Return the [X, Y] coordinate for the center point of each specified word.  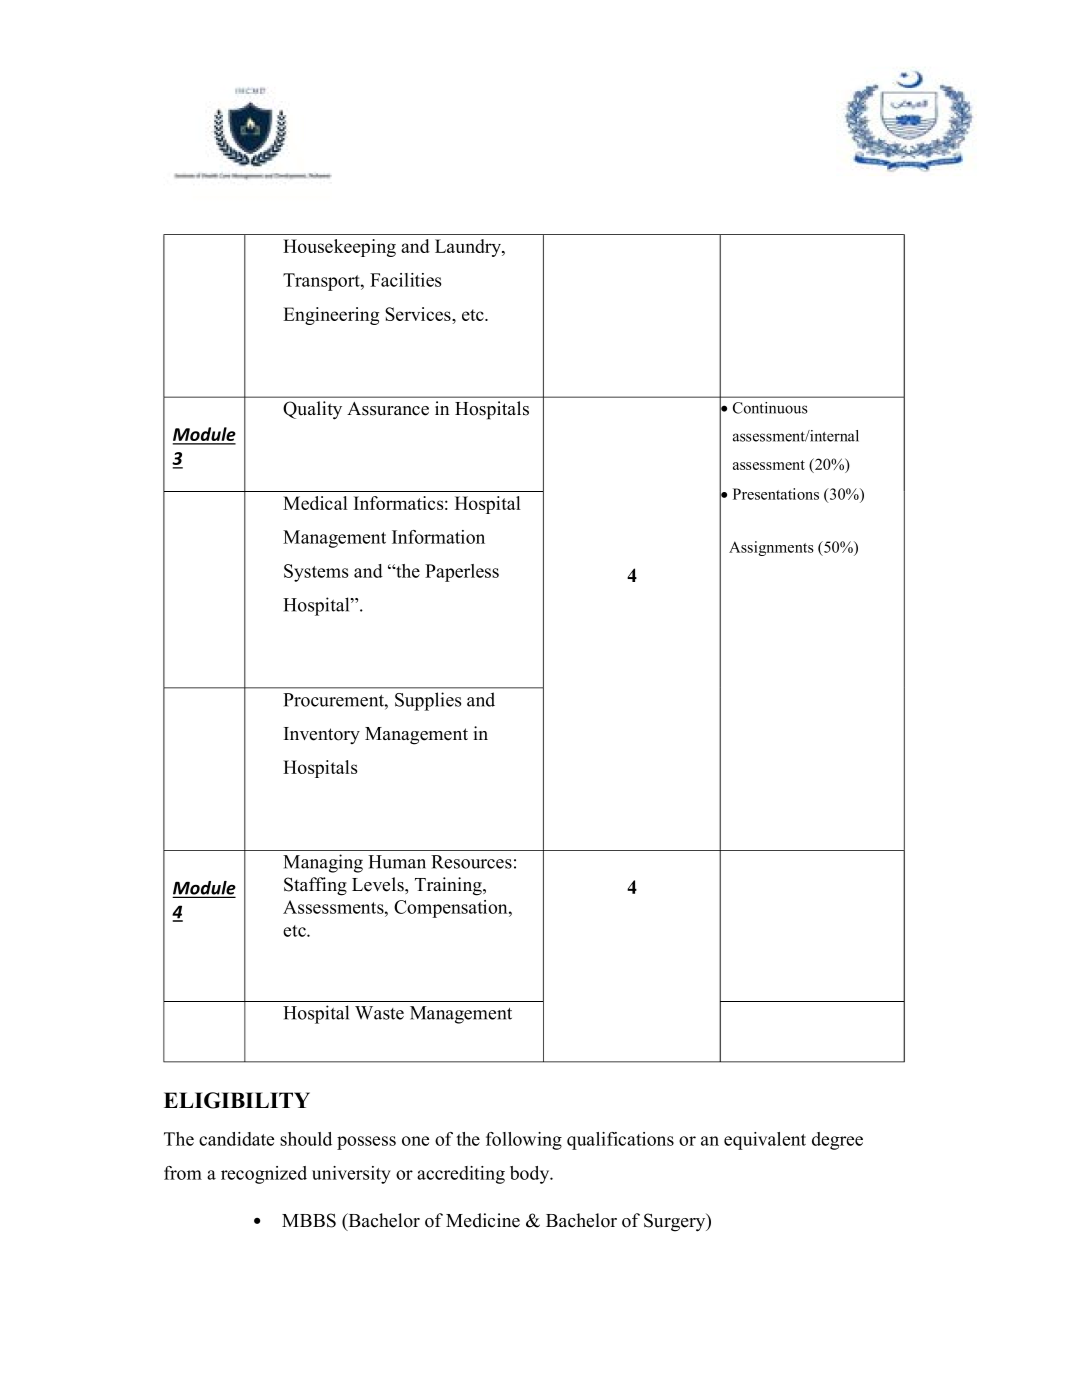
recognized [264, 1175]
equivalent [765, 1141]
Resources [471, 862]
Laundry [469, 248]
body [531, 1175]
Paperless [462, 573]
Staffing [315, 886]
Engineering [331, 316]
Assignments [771, 548]
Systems [316, 573]
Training [449, 886]
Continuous [770, 408]
